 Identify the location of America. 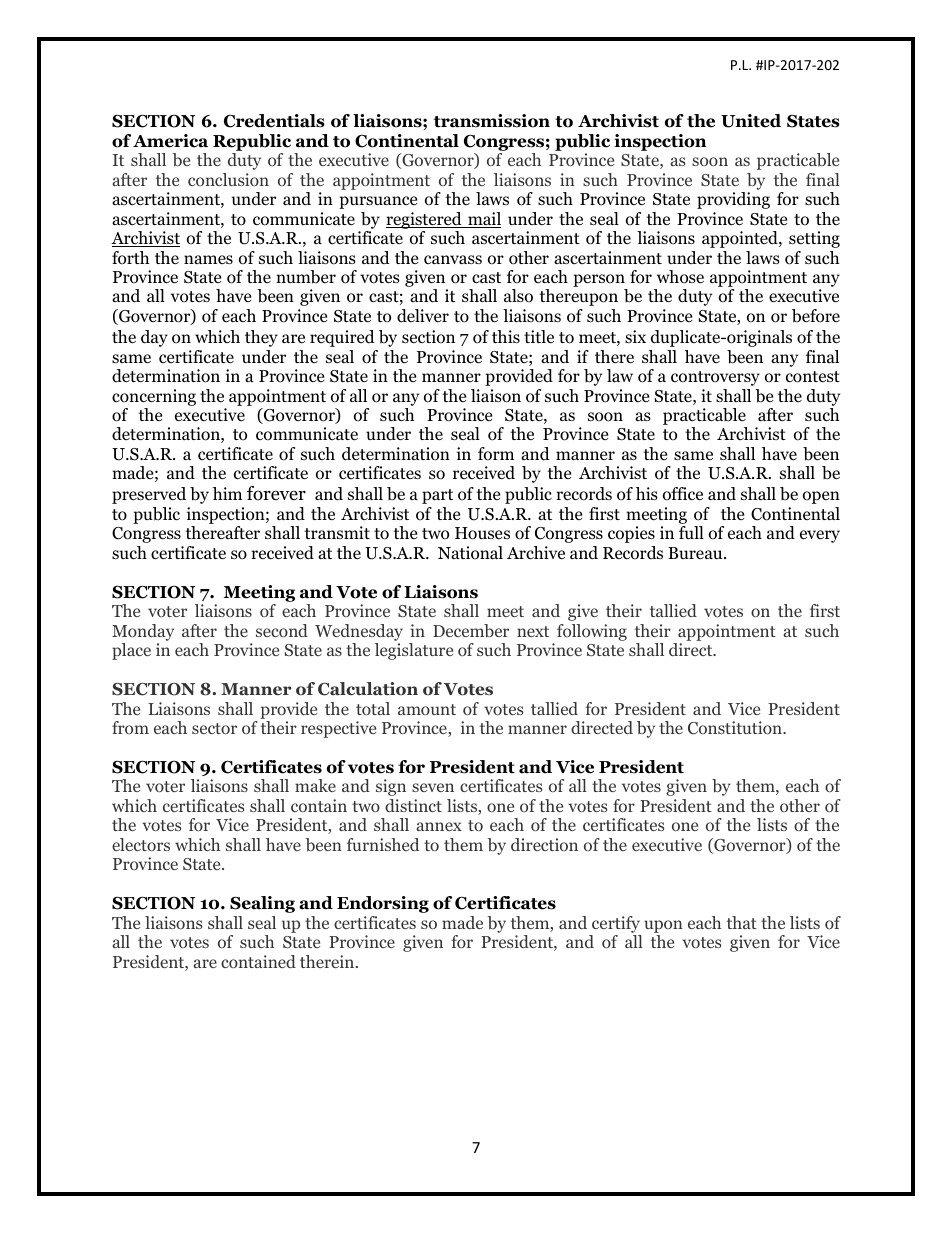
(170, 141).
